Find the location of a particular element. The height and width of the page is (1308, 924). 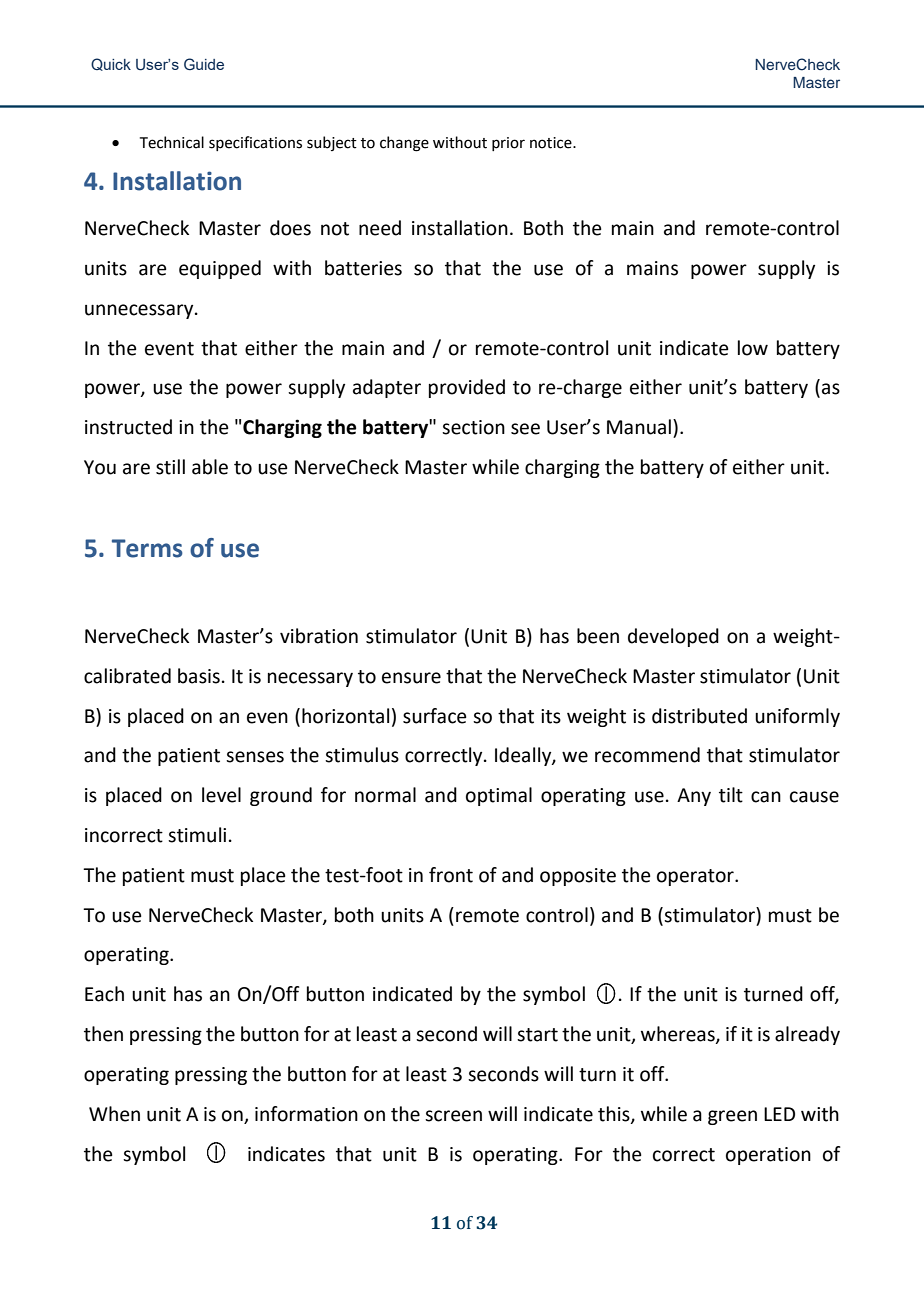

notice is located at coordinates (552, 143).
